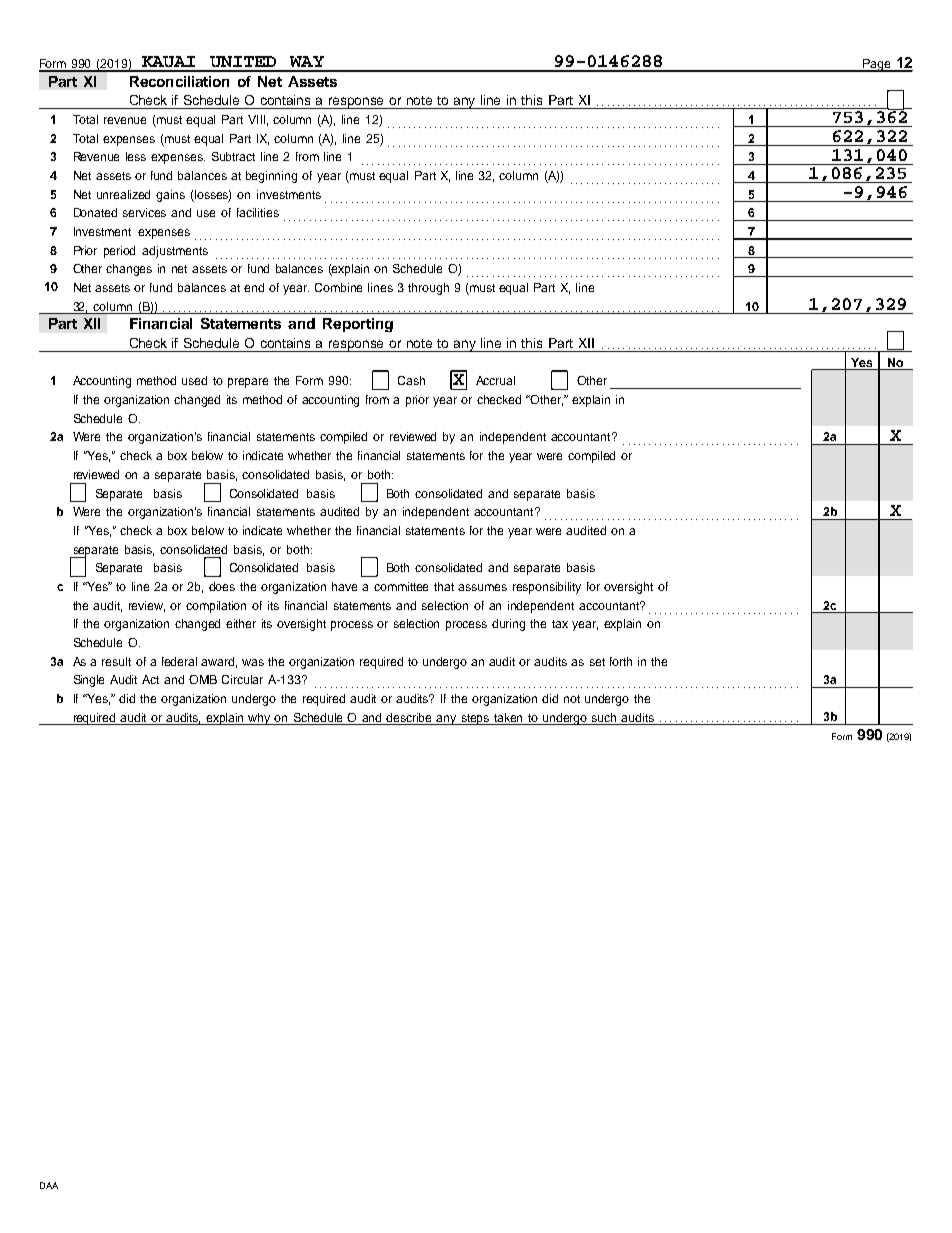 The height and width of the screenshot is (1233, 952). I want to click on federal, so click(179, 661).
